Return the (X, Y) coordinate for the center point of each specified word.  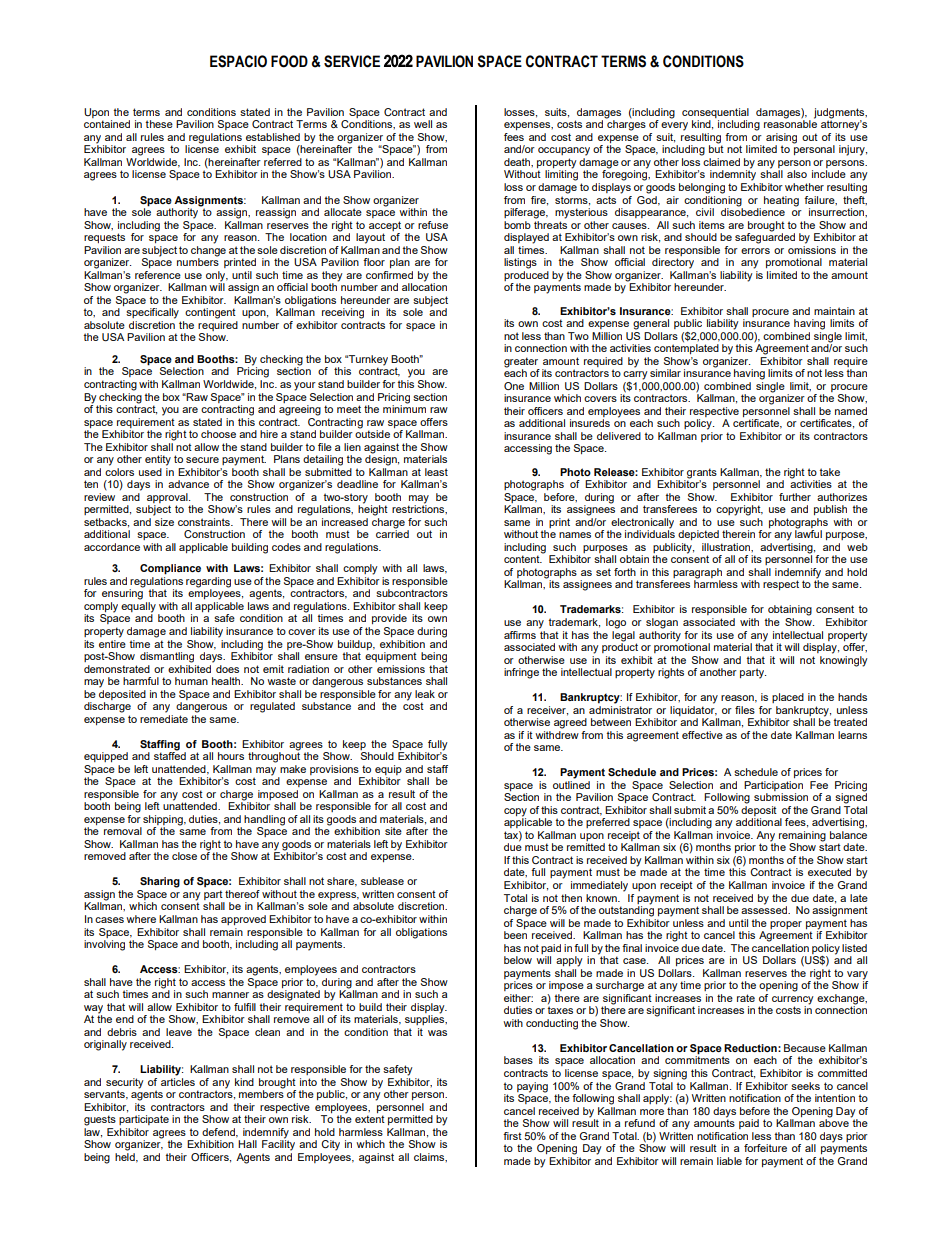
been (515, 935)
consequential (715, 113)
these (159, 124)
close (184, 856)
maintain (834, 311)
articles (178, 1082)
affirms (520, 635)
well (423, 124)
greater (521, 362)
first (512, 1136)
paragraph (697, 573)
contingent (210, 313)
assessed (765, 909)
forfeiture (765, 1148)
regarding (208, 582)
